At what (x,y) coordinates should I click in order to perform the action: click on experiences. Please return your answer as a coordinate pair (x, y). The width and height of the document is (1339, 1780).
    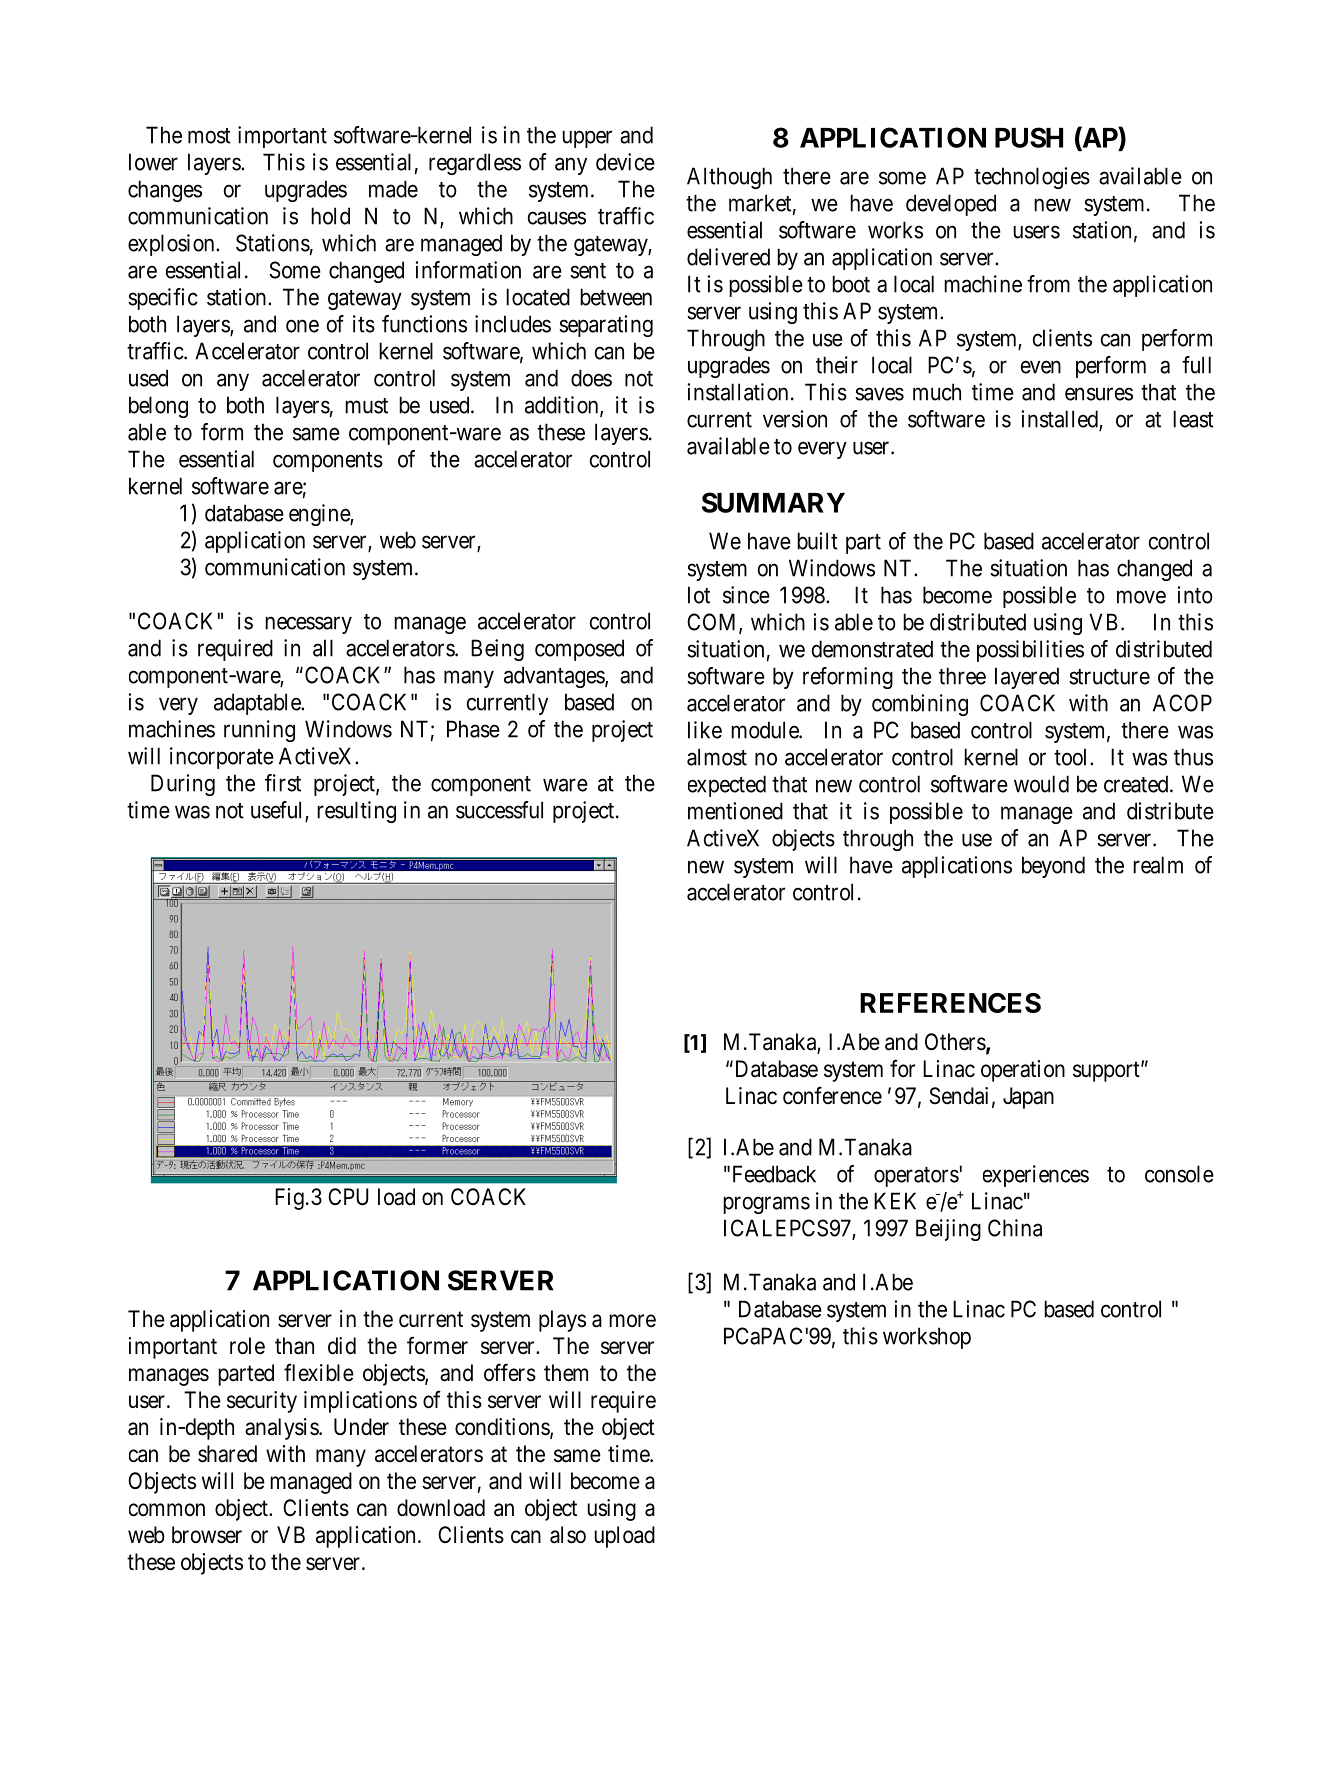
    Looking at the image, I should click on (1036, 1176).
